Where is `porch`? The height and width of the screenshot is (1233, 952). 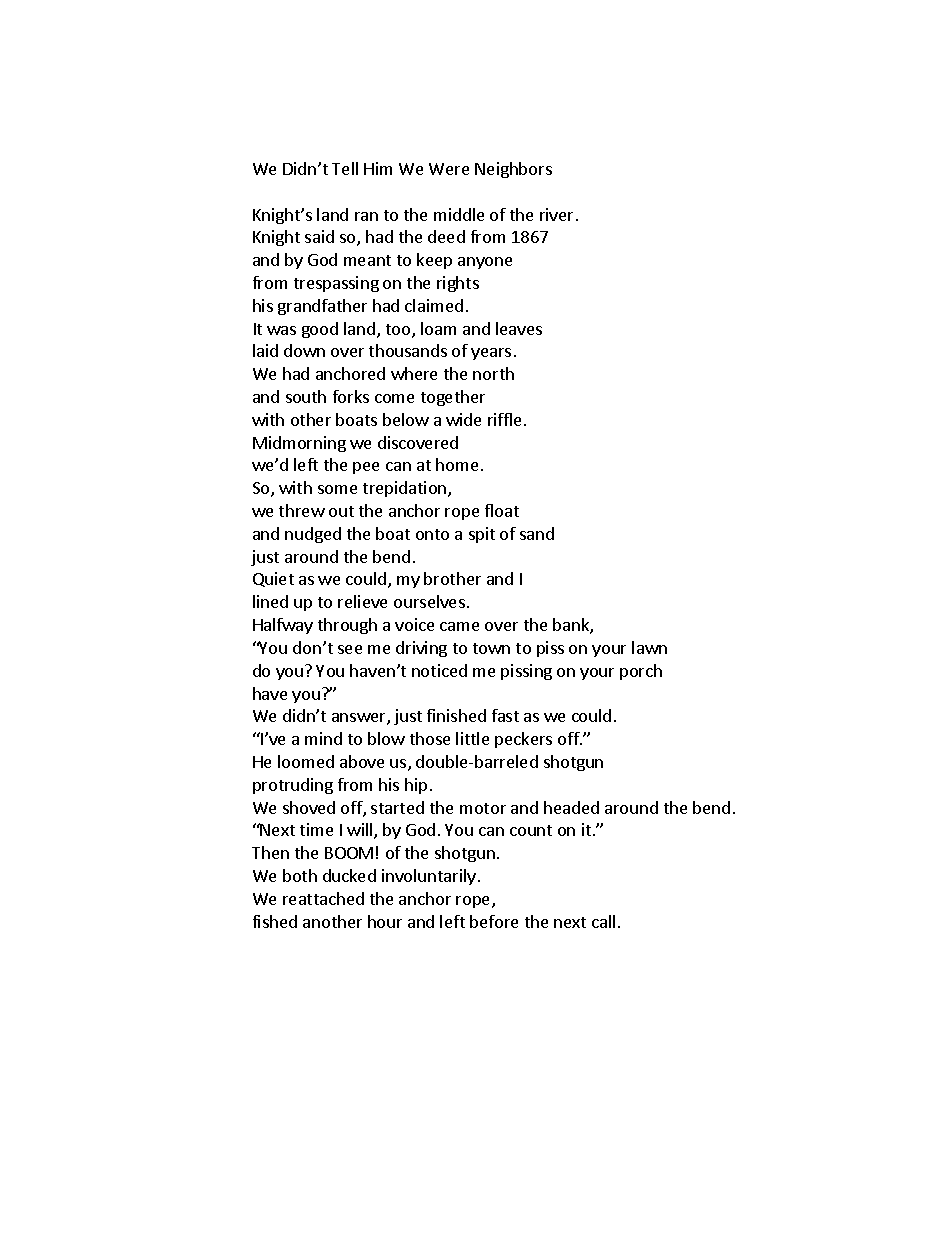
porch is located at coordinates (641, 672).
